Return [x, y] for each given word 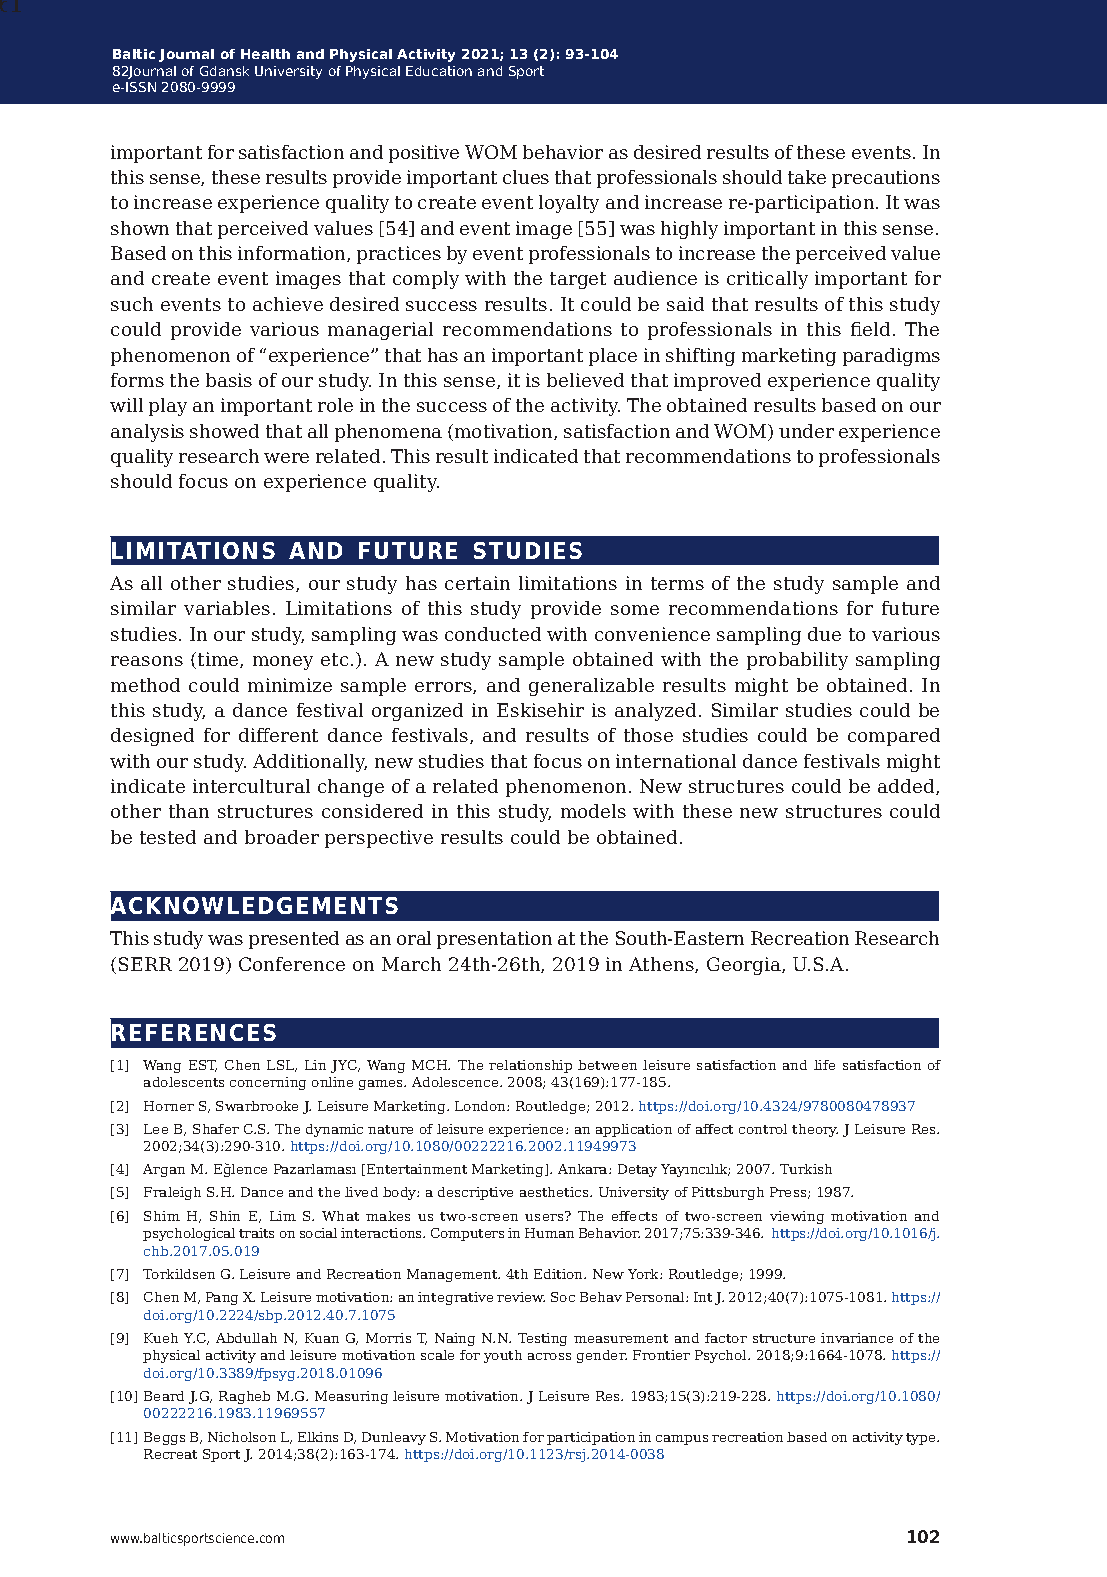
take [807, 177]
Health [265, 54]
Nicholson [242, 1437]
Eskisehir [540, 710]
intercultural [251, 786]
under [806, 431]
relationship [530, 1066]
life [824, 1065]
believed [585, 380]
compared [894, 737]
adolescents [184, 1082]
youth [503, 1356]
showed [224, 431]
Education [439, 71]
